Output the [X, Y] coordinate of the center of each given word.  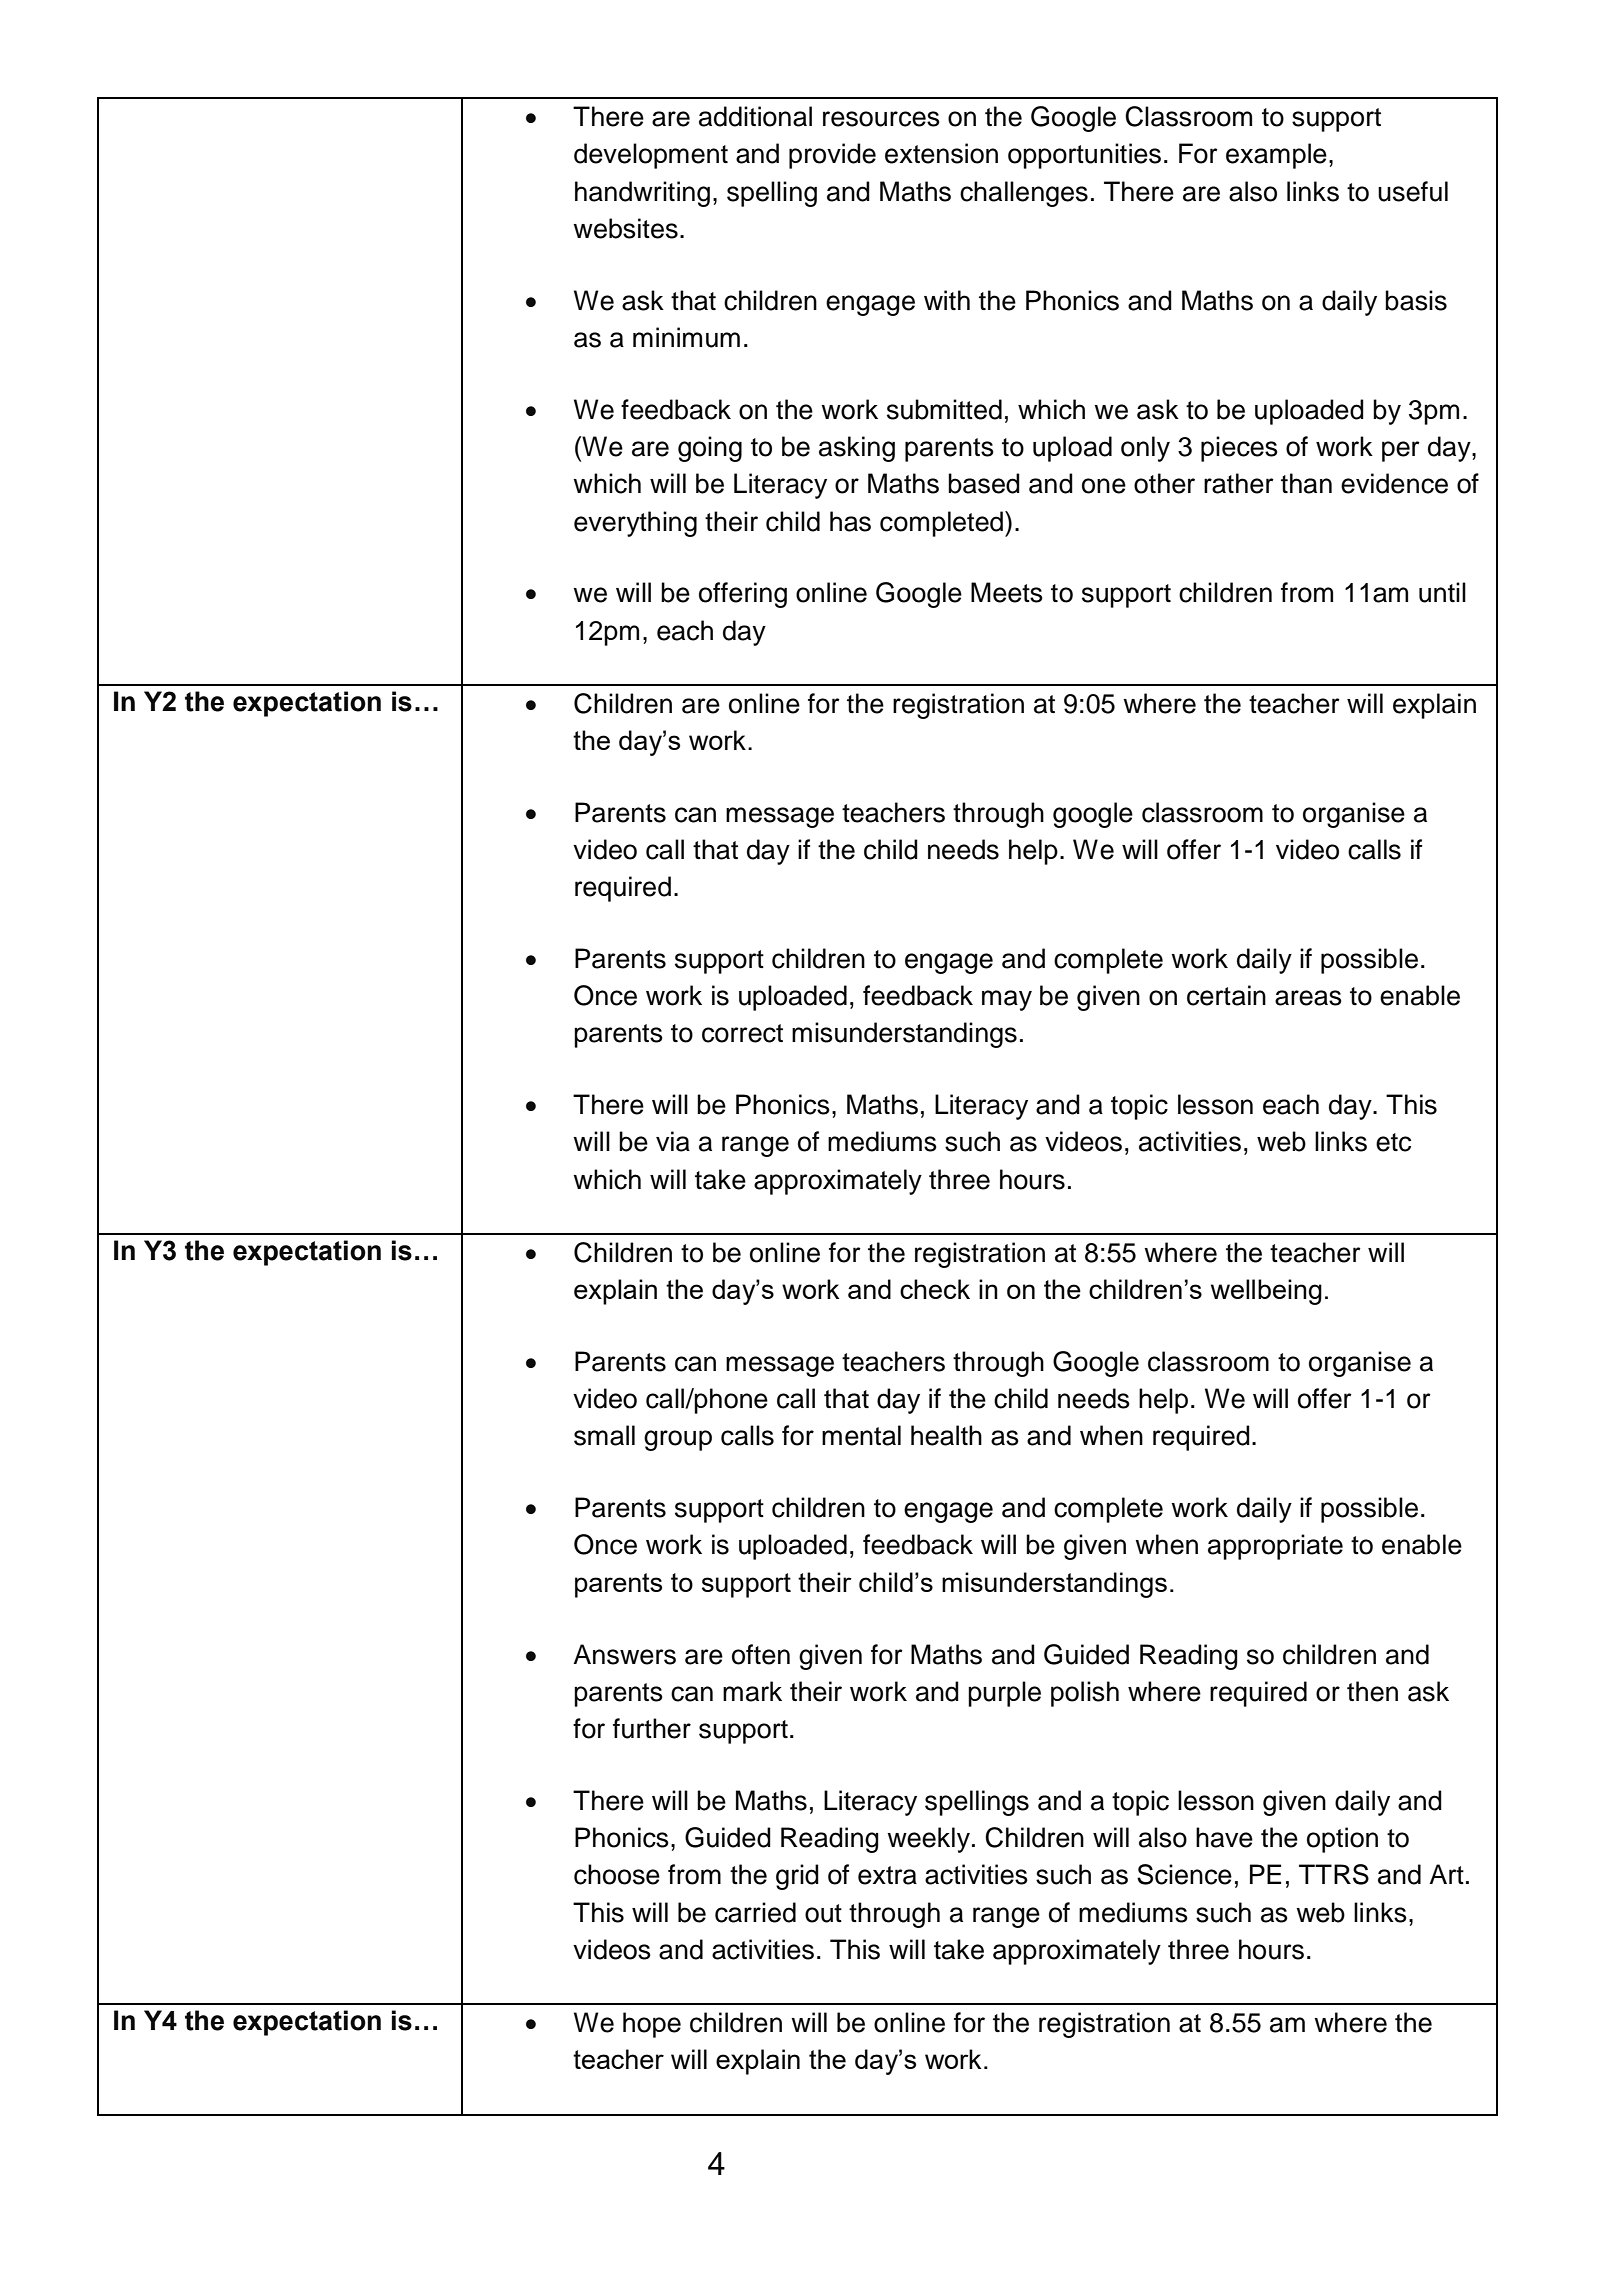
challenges [1024, 194]
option [1342, 1840]
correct [742, 1033]
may [1007, 1000]
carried [755, 1912]
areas [1308, 998]
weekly [928, 1840]
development [651, 156]
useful [1413, 191]
